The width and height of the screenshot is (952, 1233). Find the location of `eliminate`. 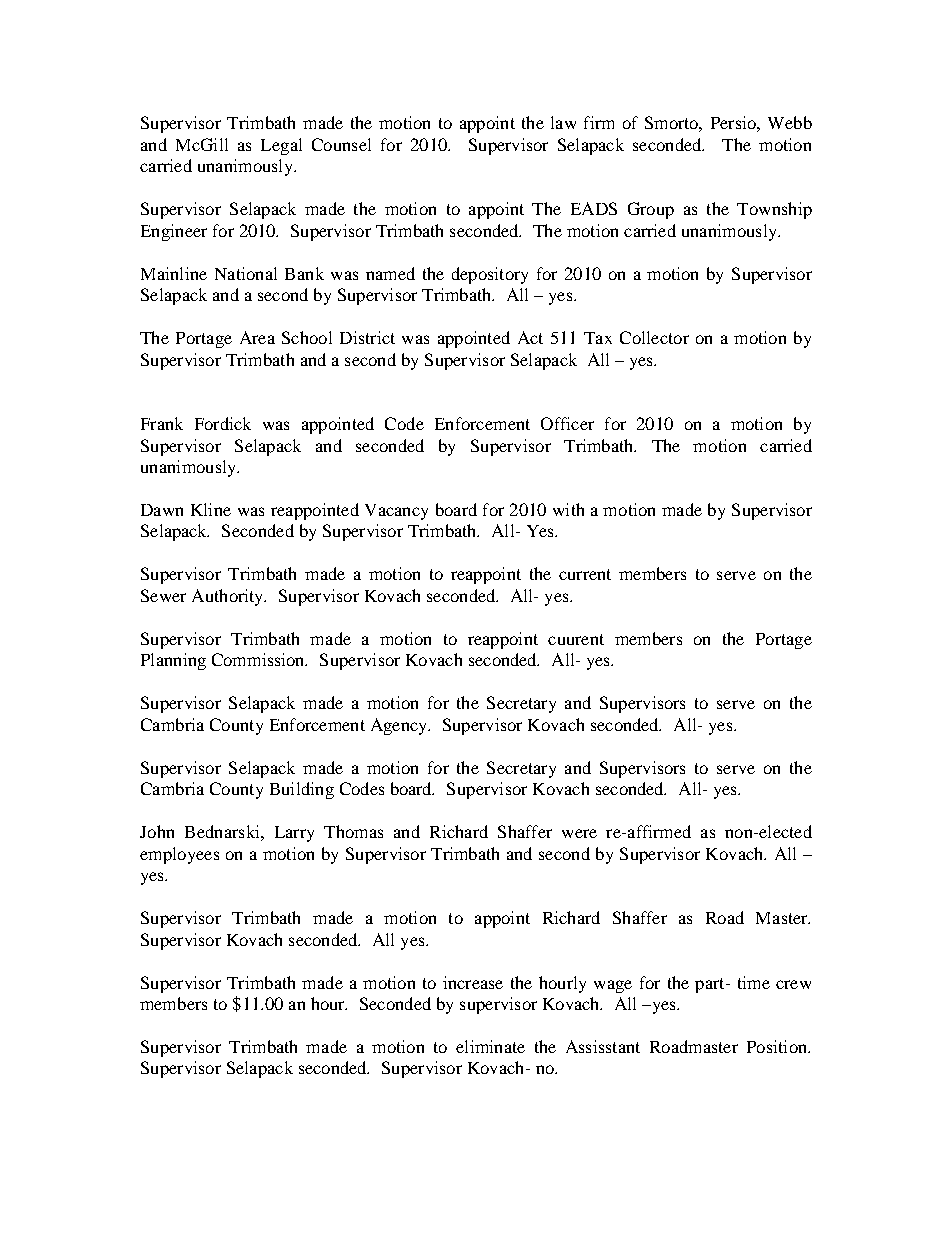

eliminate is located at coordinates (490, 1046).
